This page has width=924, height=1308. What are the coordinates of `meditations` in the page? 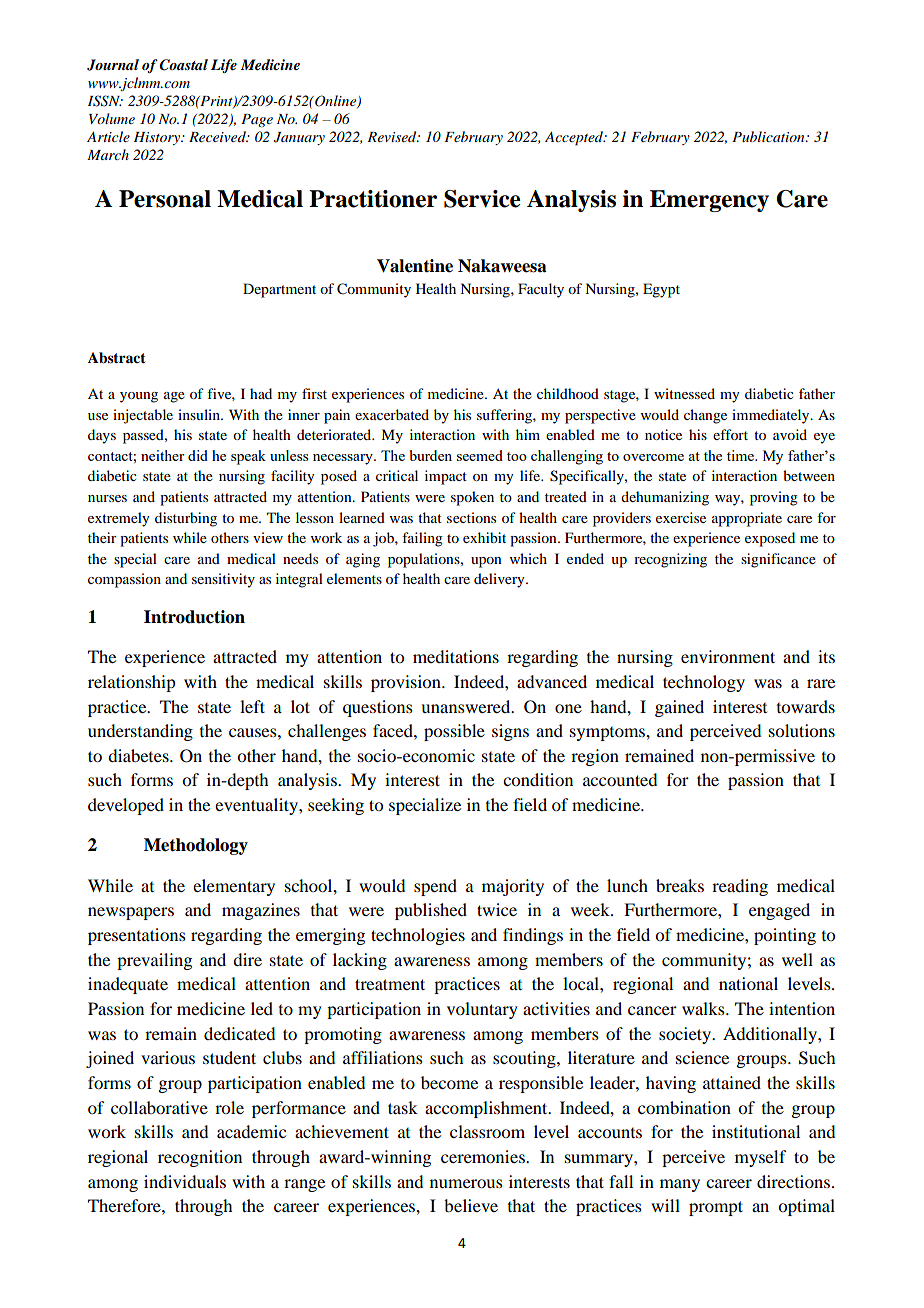 It's located at (456, 656).
